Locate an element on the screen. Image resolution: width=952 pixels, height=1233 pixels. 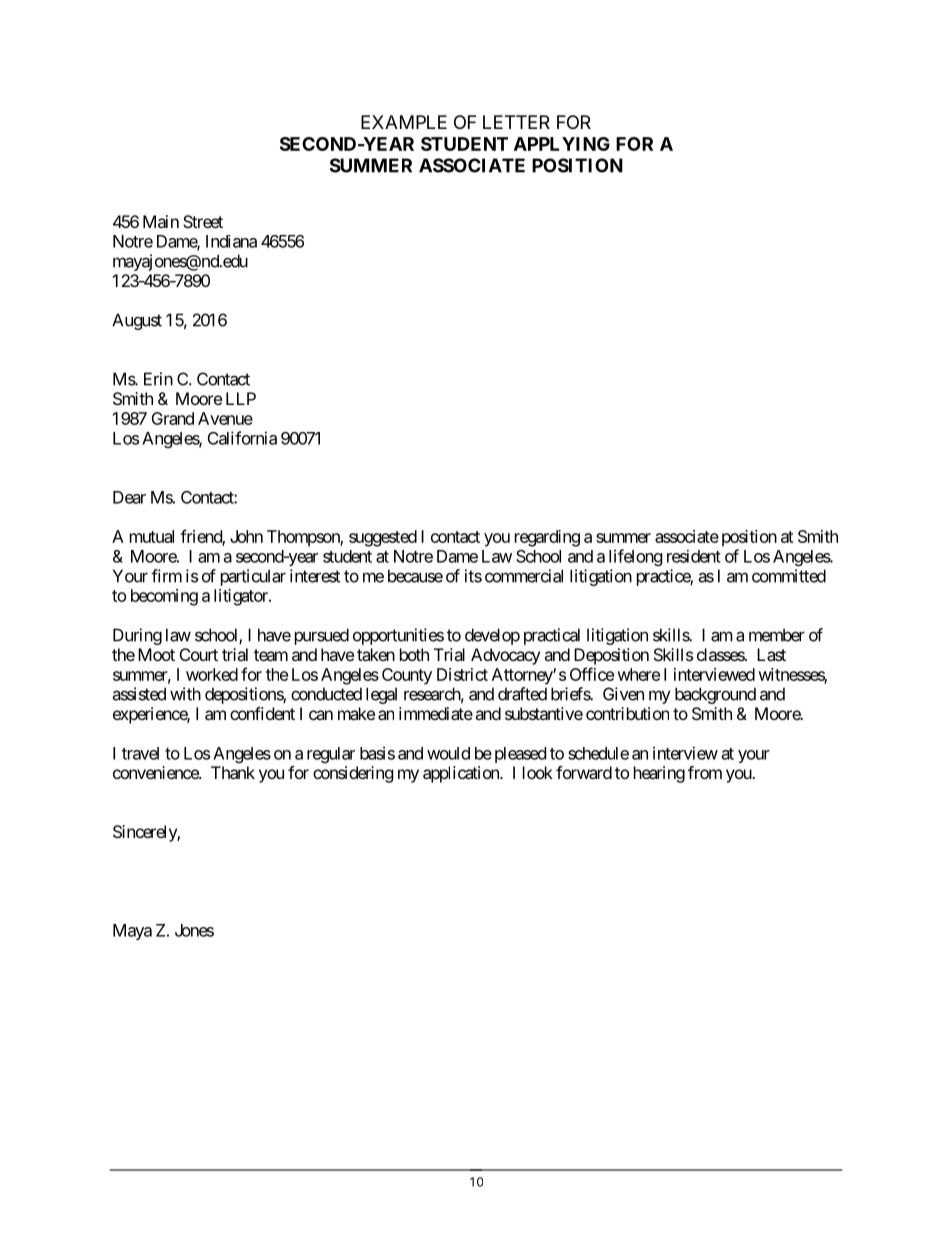
APPLYING is located at coordinates (562, 144).
